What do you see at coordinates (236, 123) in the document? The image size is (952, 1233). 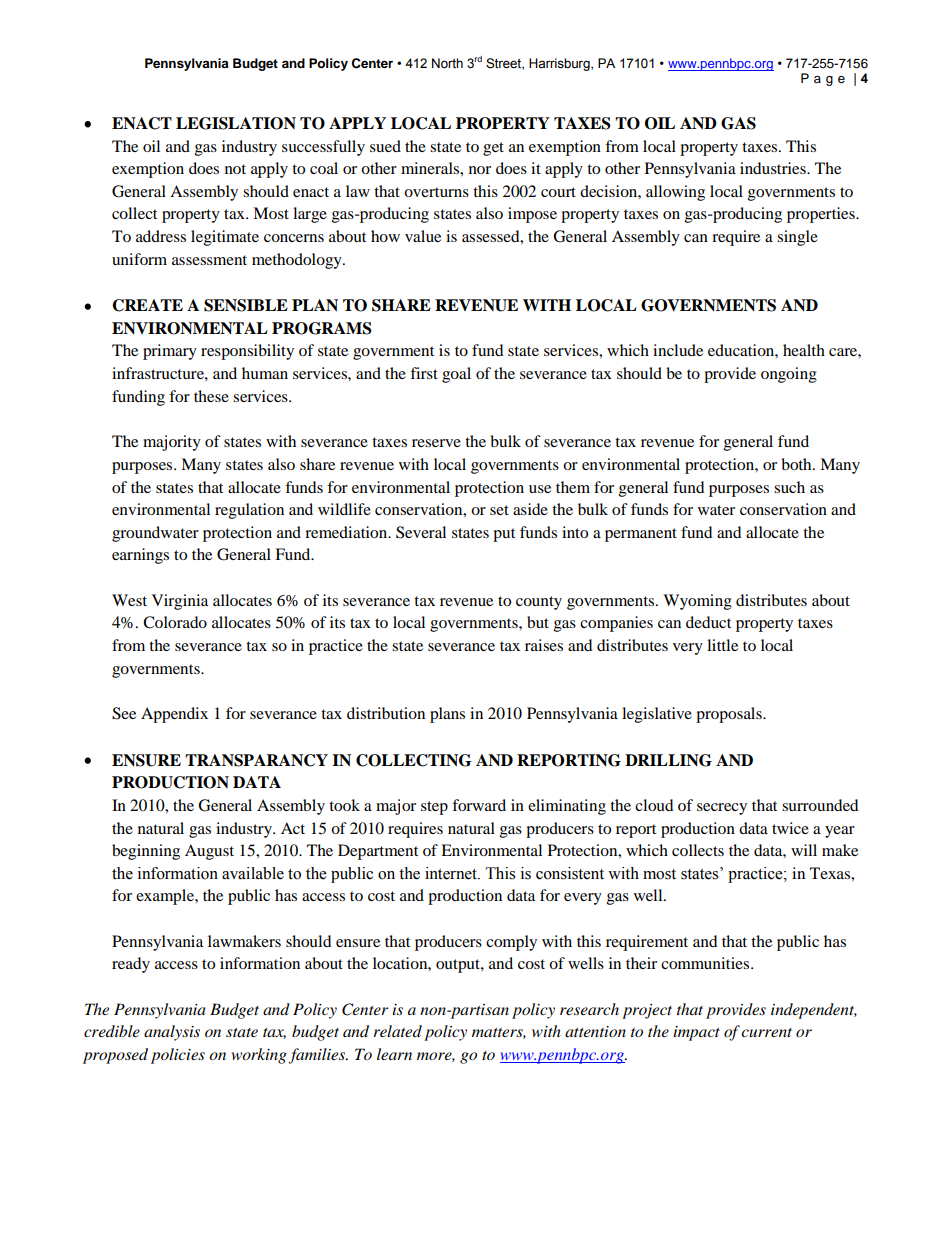 I see `LEGISLATION` at bounding box center [236, 123].
